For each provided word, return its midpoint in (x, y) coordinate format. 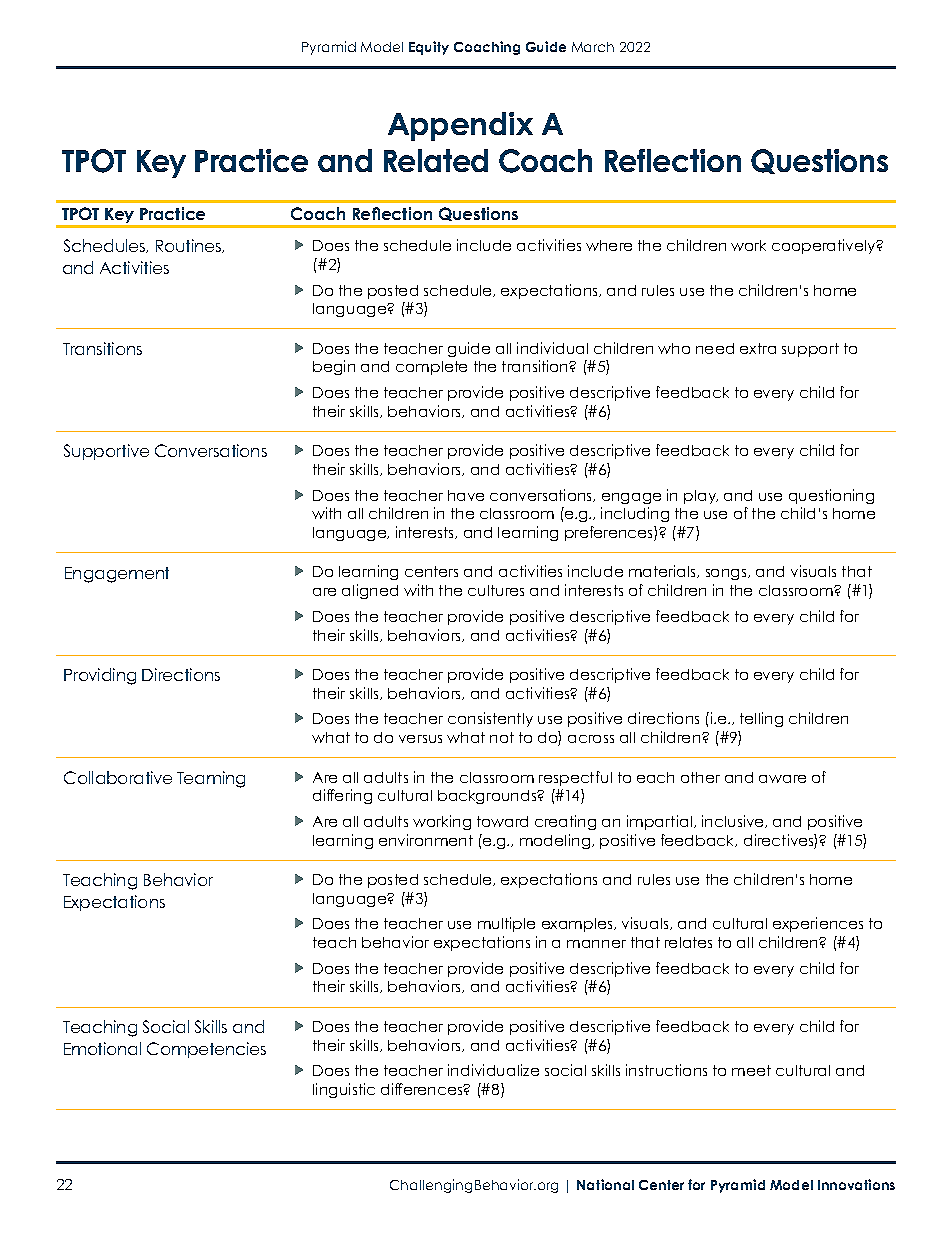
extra (758, 348)
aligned (370, 591)
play (701, 497)
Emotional (102, 1048)
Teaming (211, 779)
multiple (506, 924)
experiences (818, 924)
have (466, 495)
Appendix (460, 126)
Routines (190, 246)
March (593, 47)
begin (334, 367)
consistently (490, 719)
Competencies (206, 1050)
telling (761, 719)
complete (431, 368)
